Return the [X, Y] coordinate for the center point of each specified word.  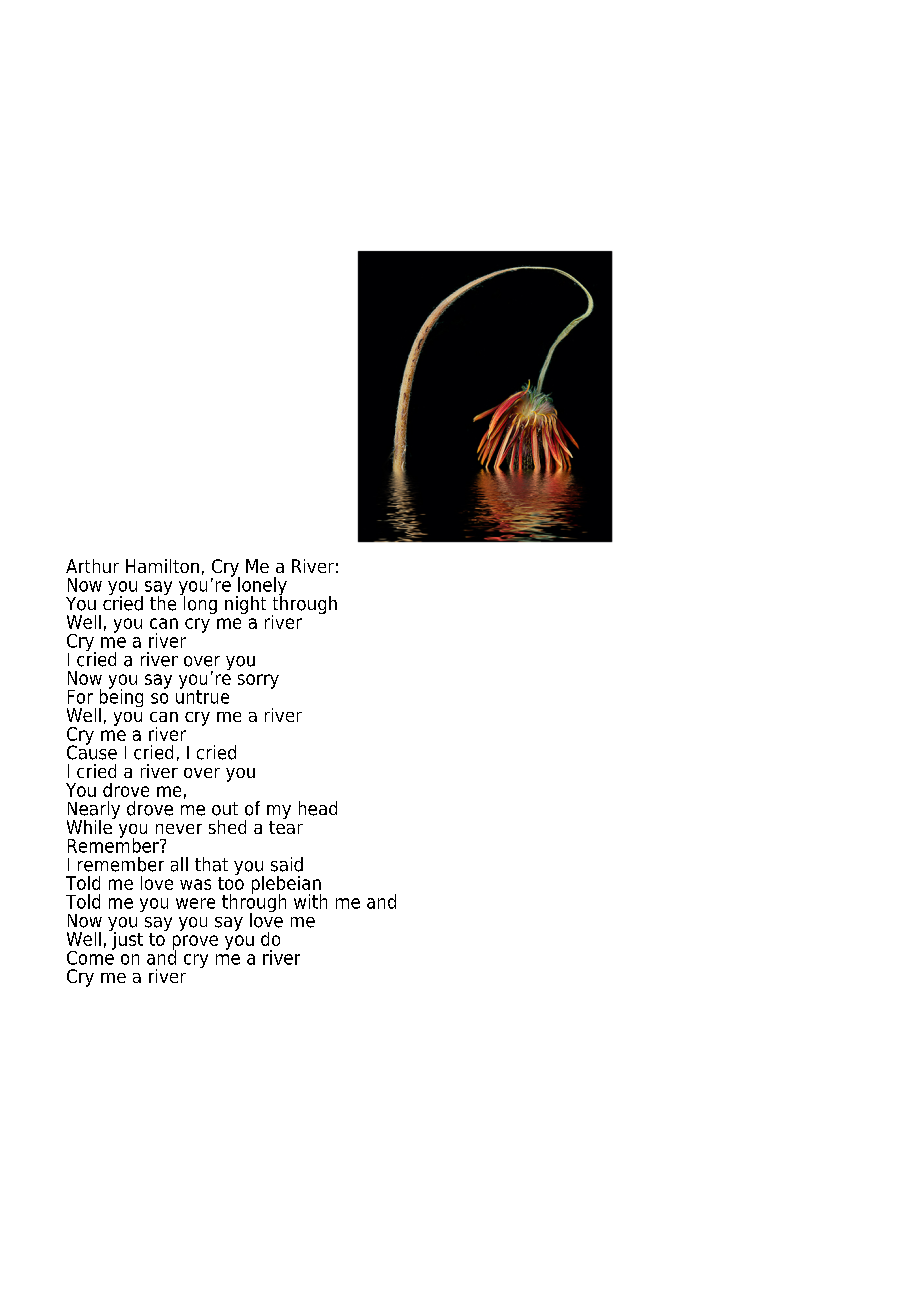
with [310, 901]
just [126, 939]
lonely [261, 587]
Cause [92, 751]
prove [195, 943]
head [318, 808]
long [199, 603]
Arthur [92, 566]
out [225, 809]
